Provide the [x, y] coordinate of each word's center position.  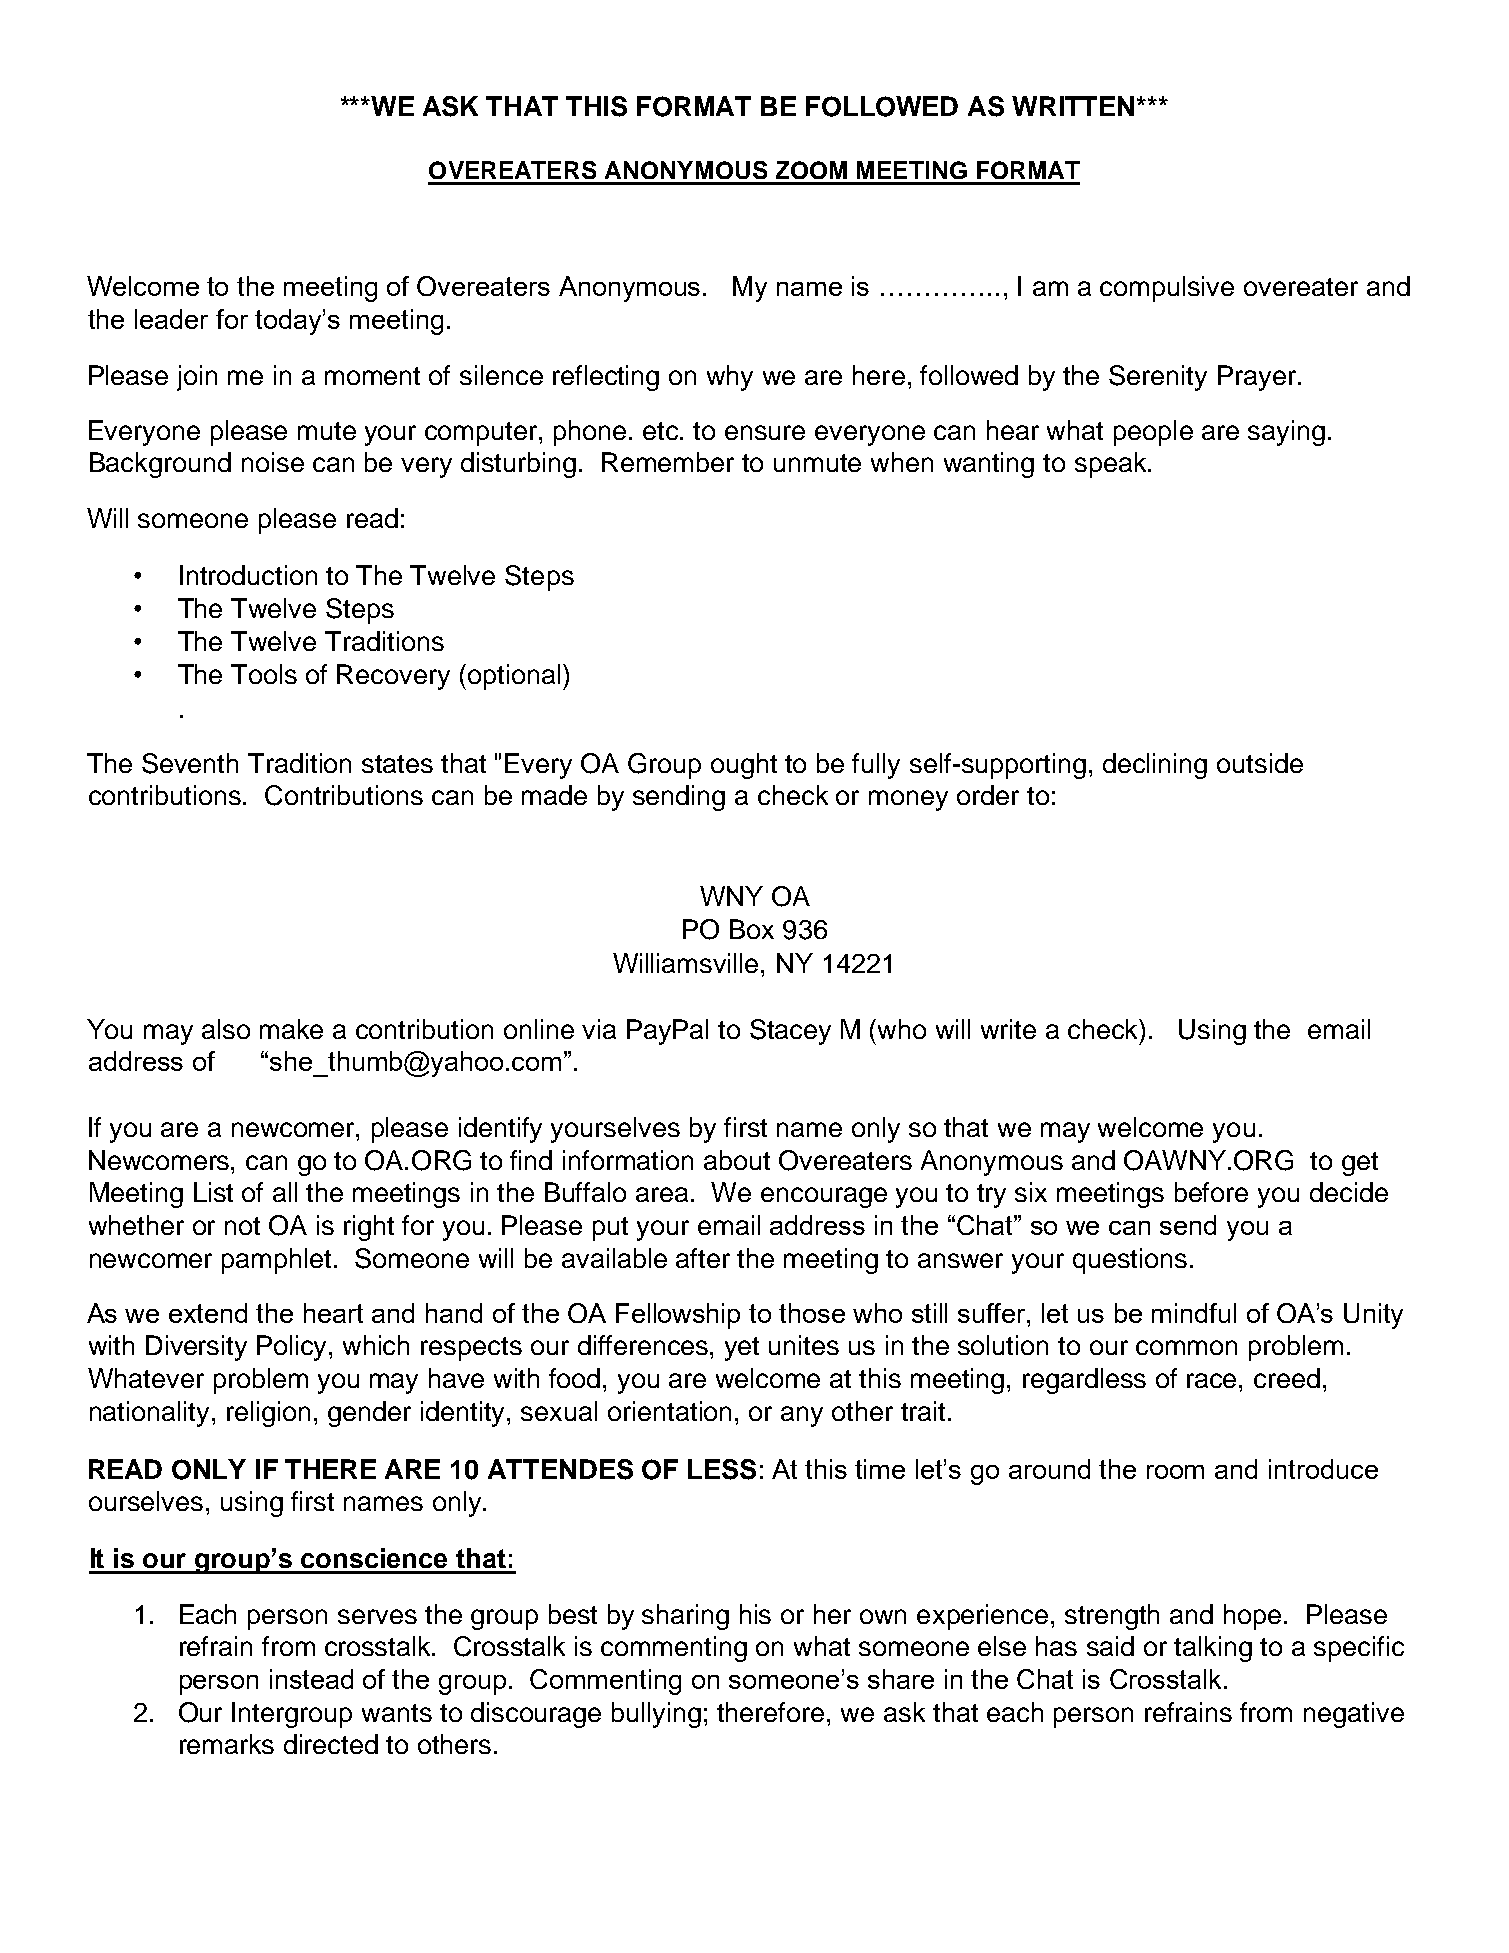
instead [311, 1679]
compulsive [1167, 289]
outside [1260, 763]
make [291, 1029]
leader [171, 319]
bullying [656, 1715]
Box [752, 929]
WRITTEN [1073, 106]
